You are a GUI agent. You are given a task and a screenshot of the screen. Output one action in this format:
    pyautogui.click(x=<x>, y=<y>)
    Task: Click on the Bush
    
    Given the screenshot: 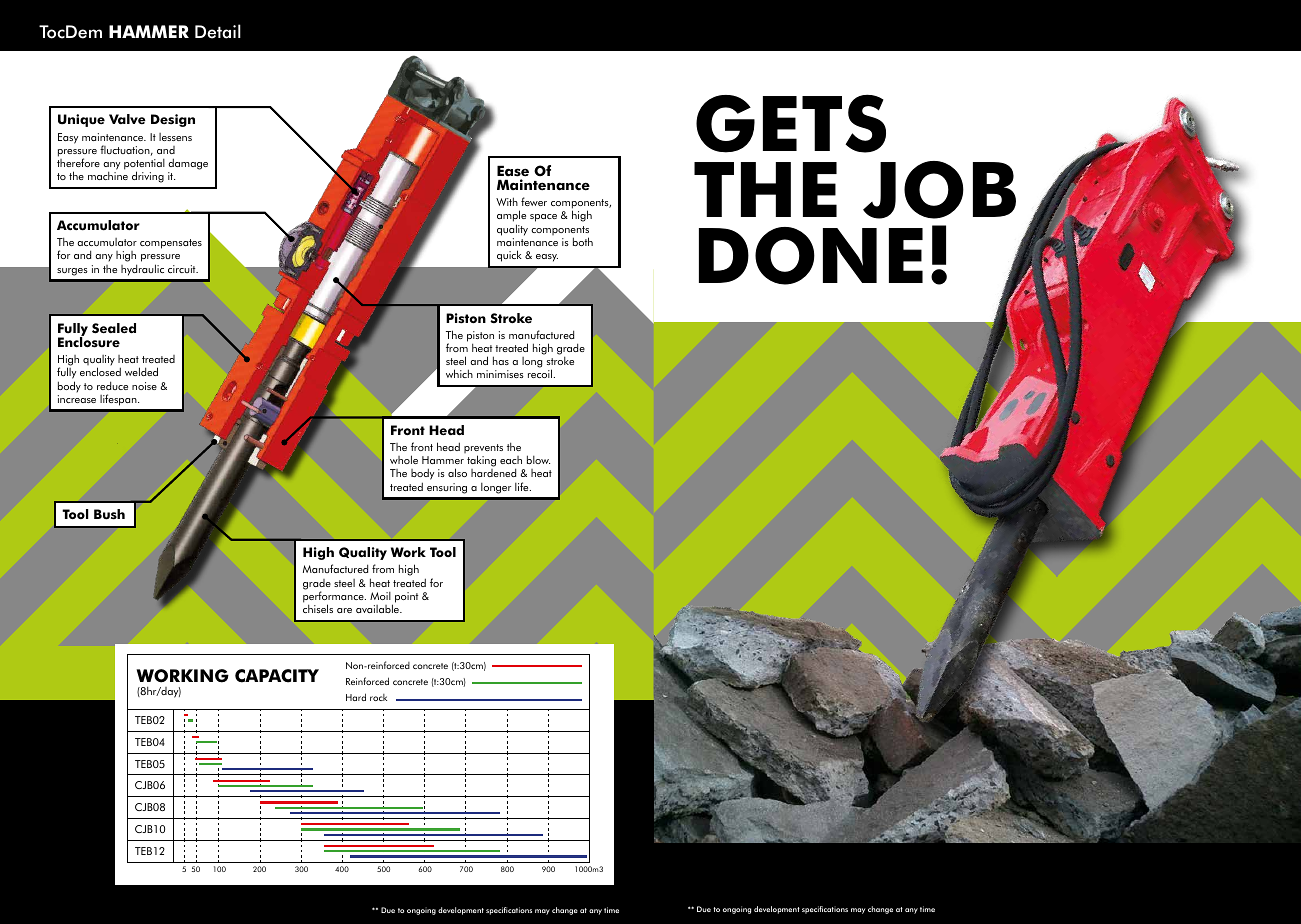 What is the action you would take?
    pyautogui.click(x=109, y=514)
